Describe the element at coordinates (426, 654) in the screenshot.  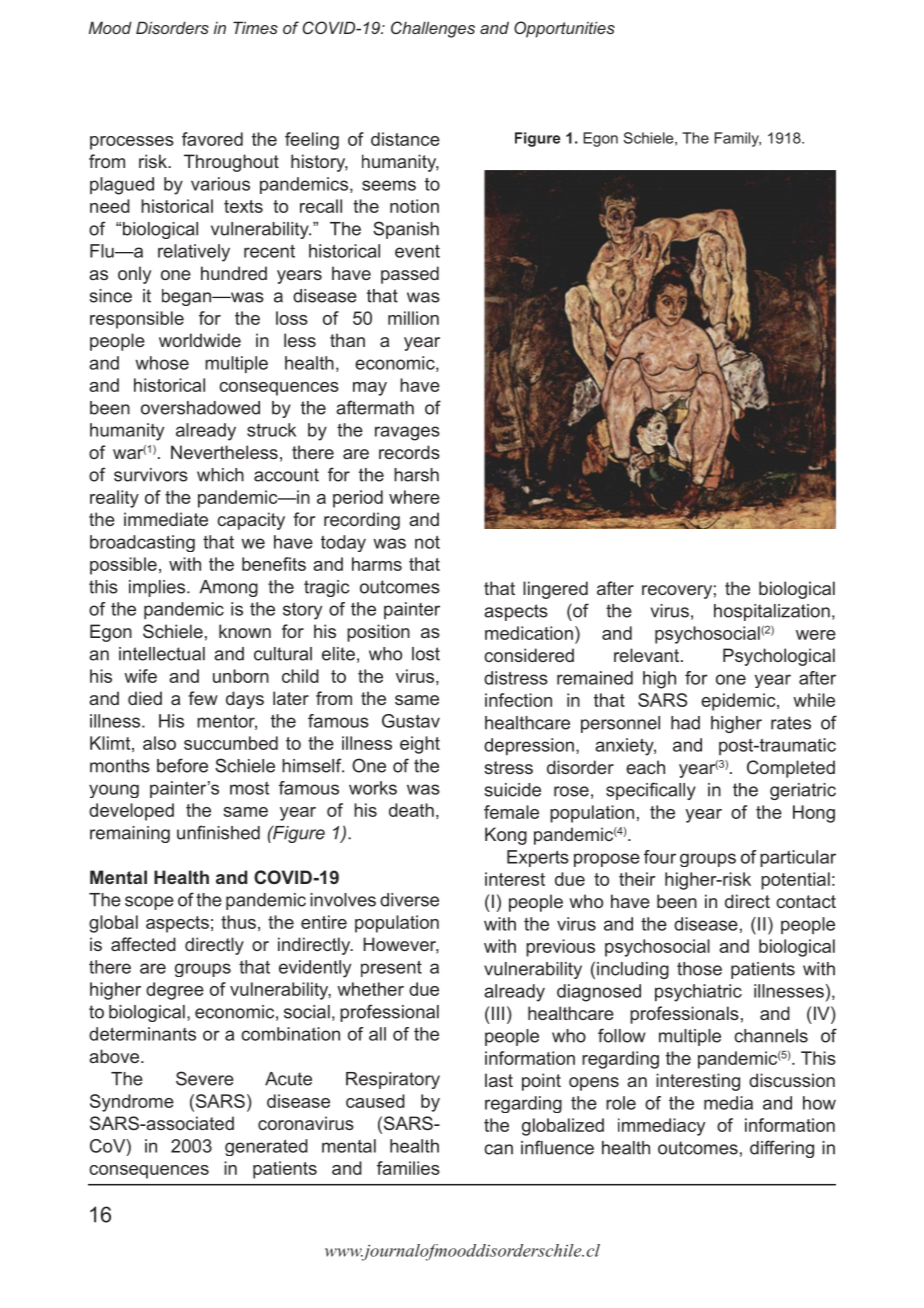
I see `lost` at that location.
